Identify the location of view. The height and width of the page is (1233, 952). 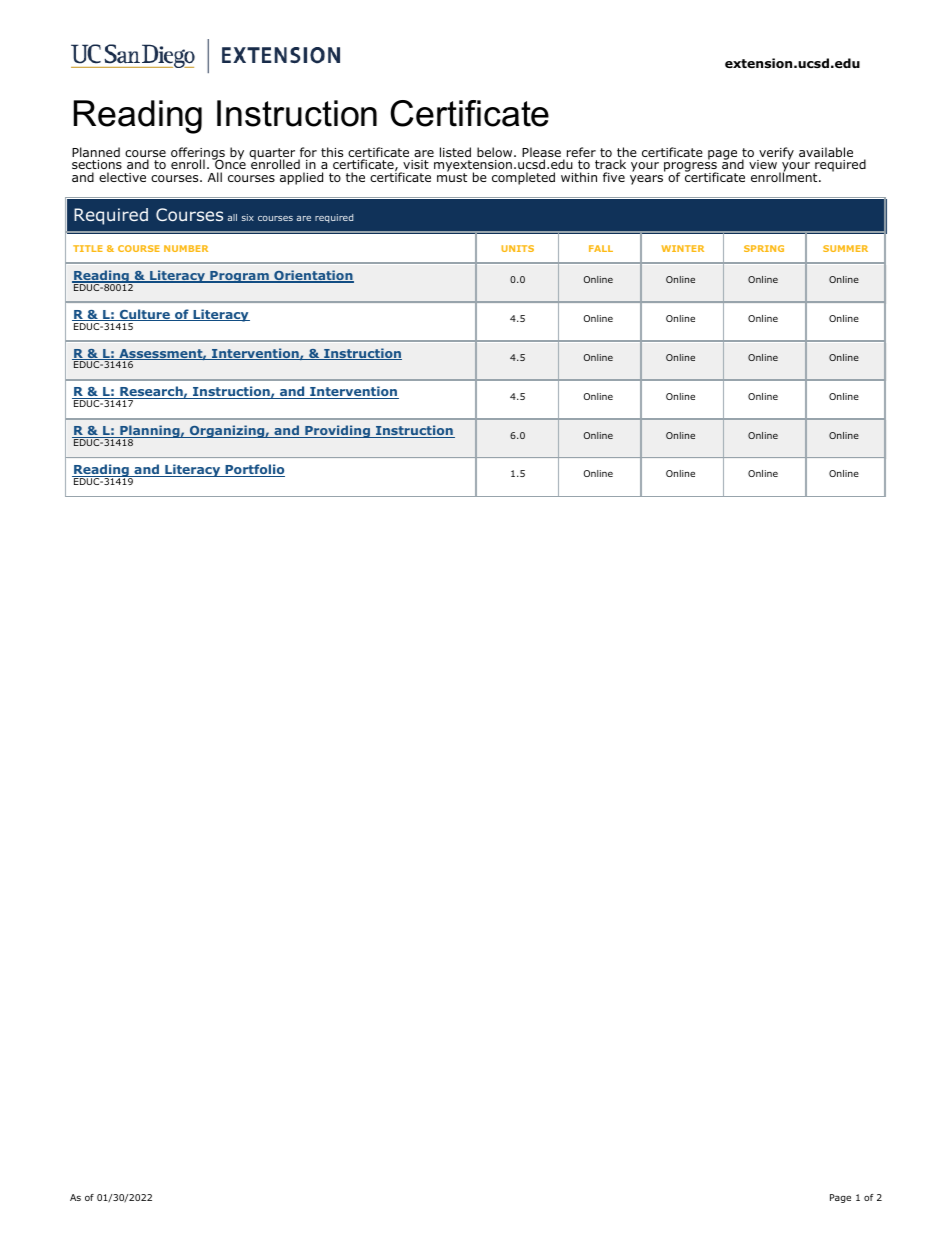
(763, 164).
